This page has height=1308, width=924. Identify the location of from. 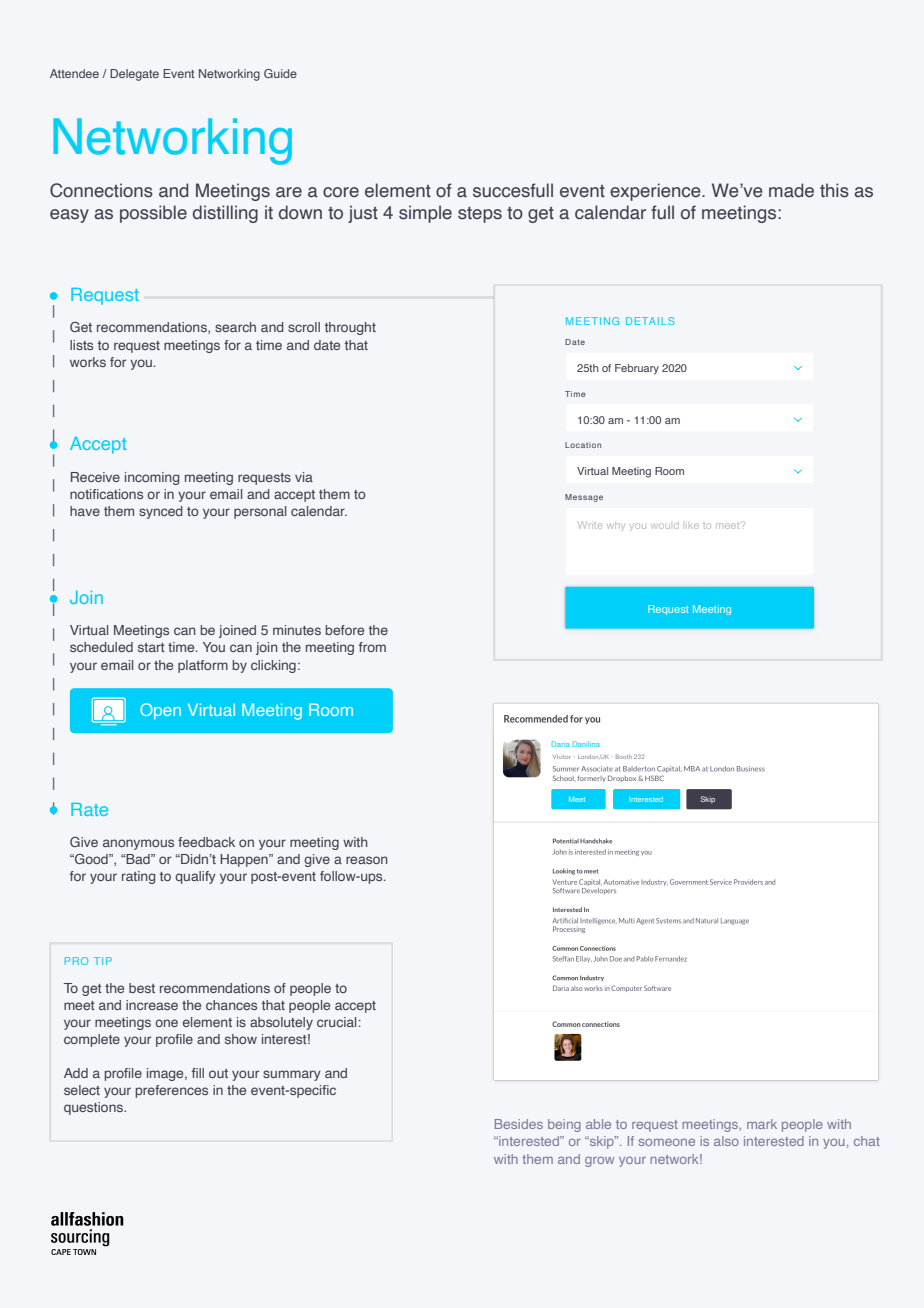
(372, 647).
